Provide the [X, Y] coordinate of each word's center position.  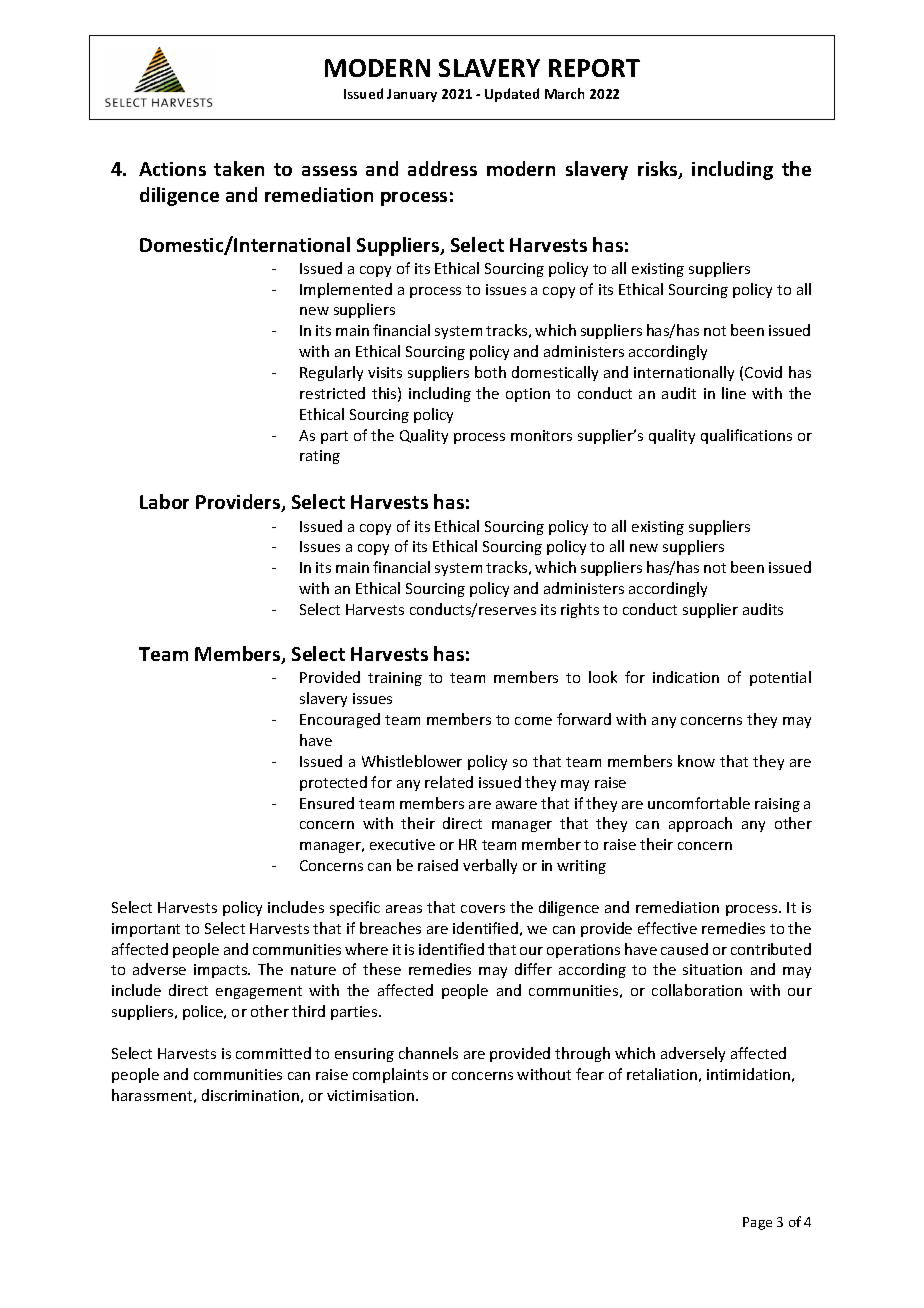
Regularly [331, 373]
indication [686, 677]
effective [667, 928]
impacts [222, 971]
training [395, 679]
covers [483, 909]
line [734, 393]
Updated [512, 95]
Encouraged [340, 720]
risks [659, 170]
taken [239, 168]
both [490, 372]
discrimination [250, 1095]
